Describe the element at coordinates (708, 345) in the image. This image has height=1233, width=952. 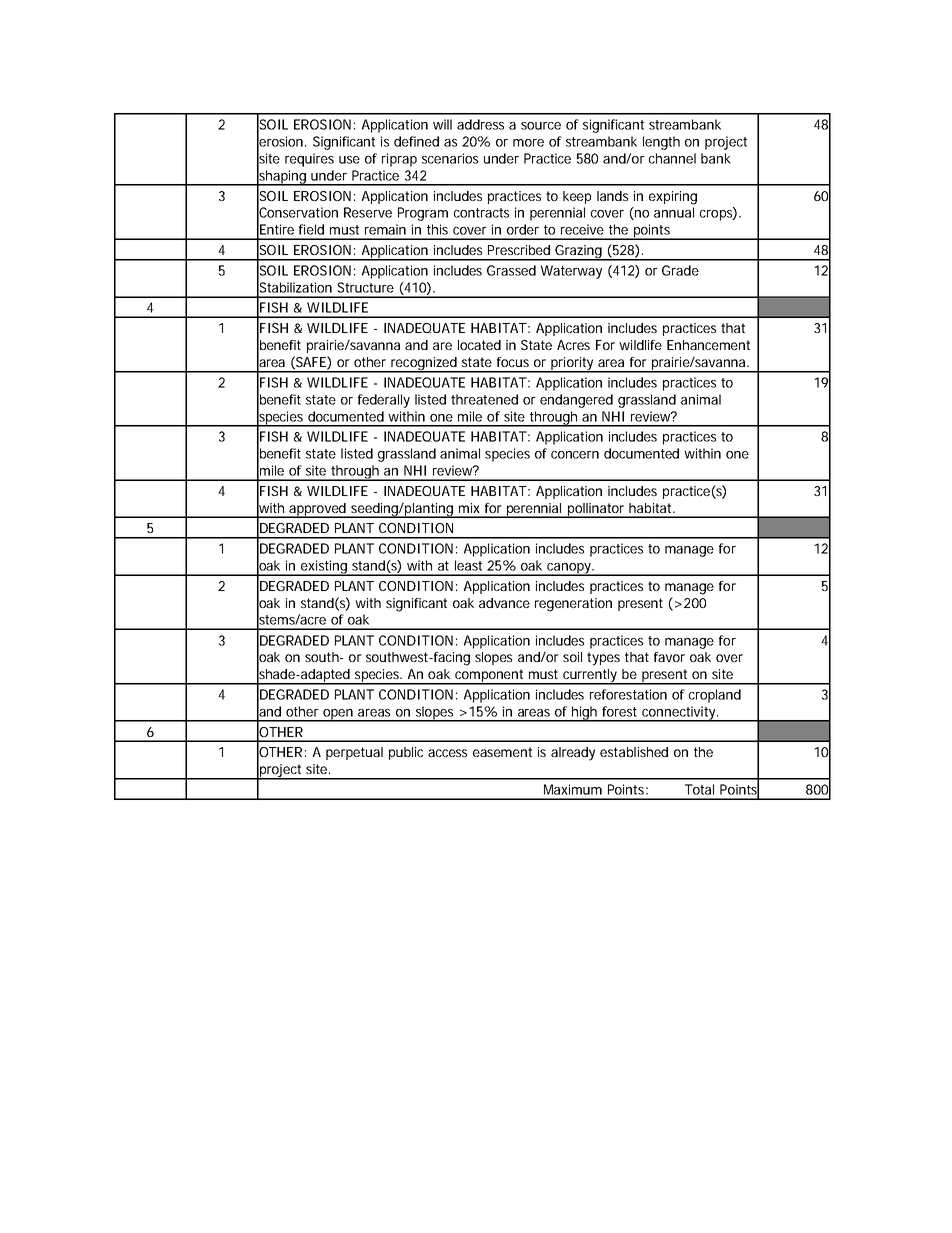
I see `Enhancement` at that location.
